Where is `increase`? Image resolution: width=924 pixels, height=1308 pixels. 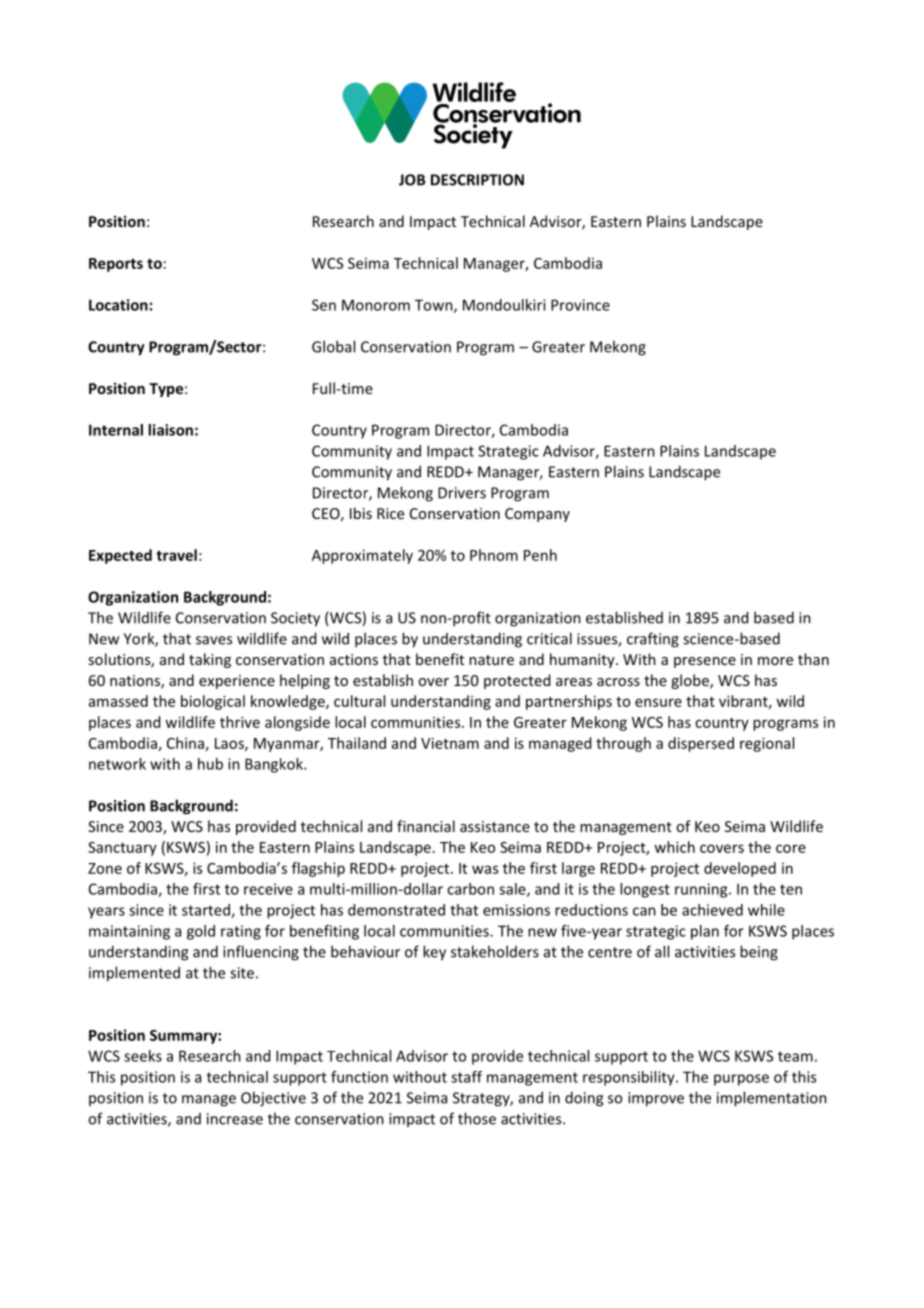
increase is located at coordinates (235, 1119).
